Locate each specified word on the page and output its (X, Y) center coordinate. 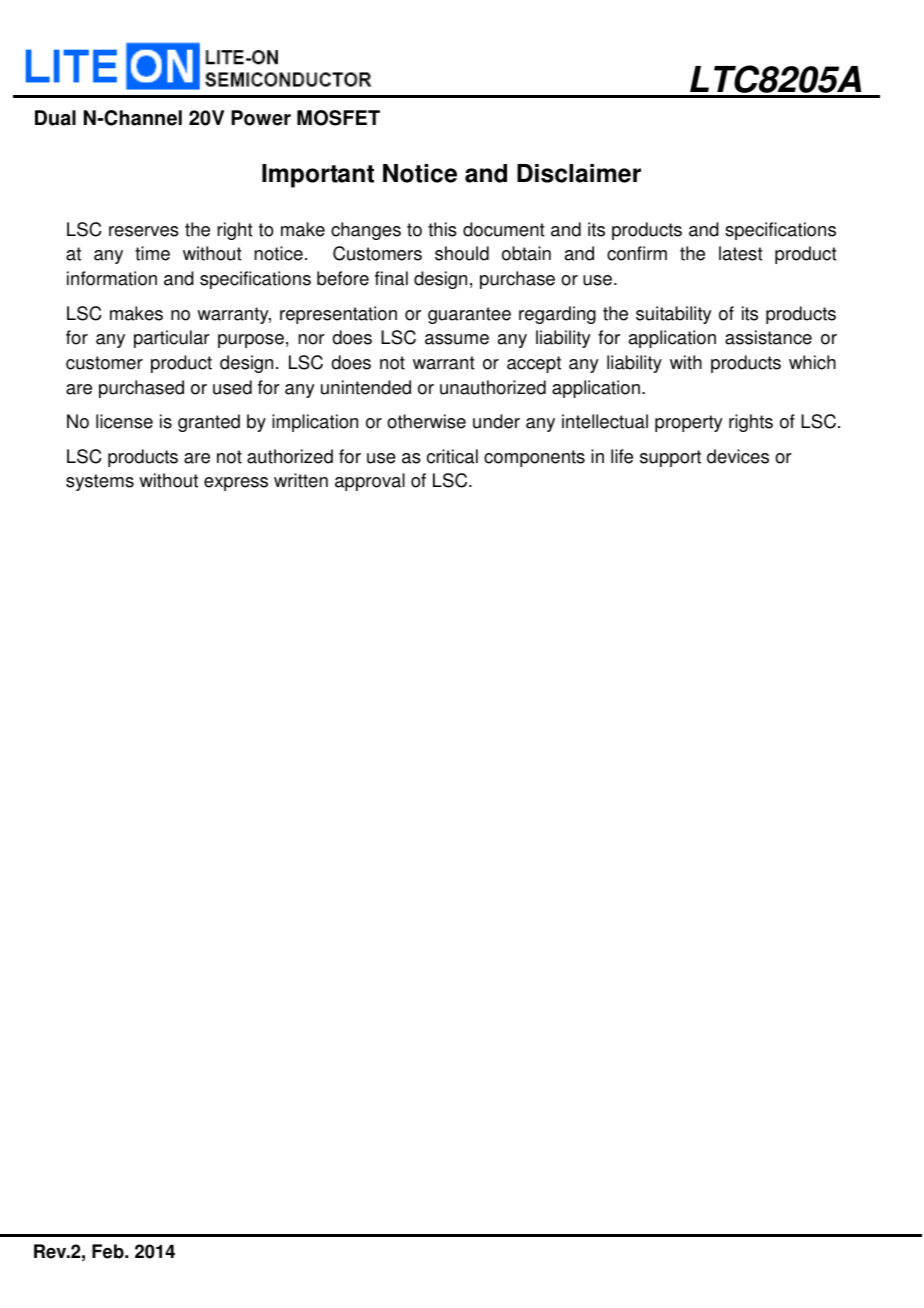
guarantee (469, 315)
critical (452, 456)
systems (100, 482)
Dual (55, 118)
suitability (674, 315)
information (112, 278)
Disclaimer (579, 173)
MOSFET (338, 118)
